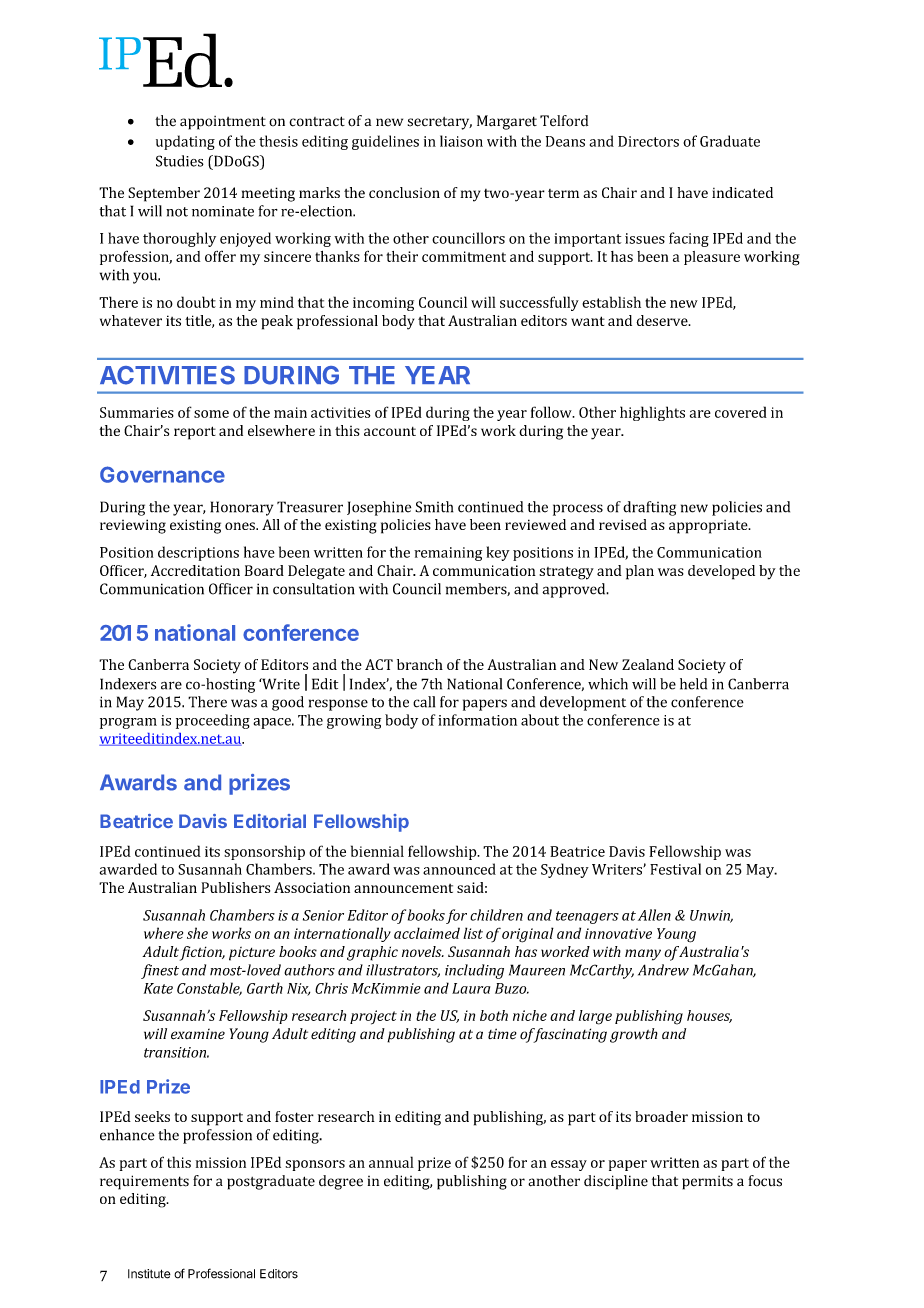 The image size is (924, 1308). I want to click on held, so click(693, 684).
